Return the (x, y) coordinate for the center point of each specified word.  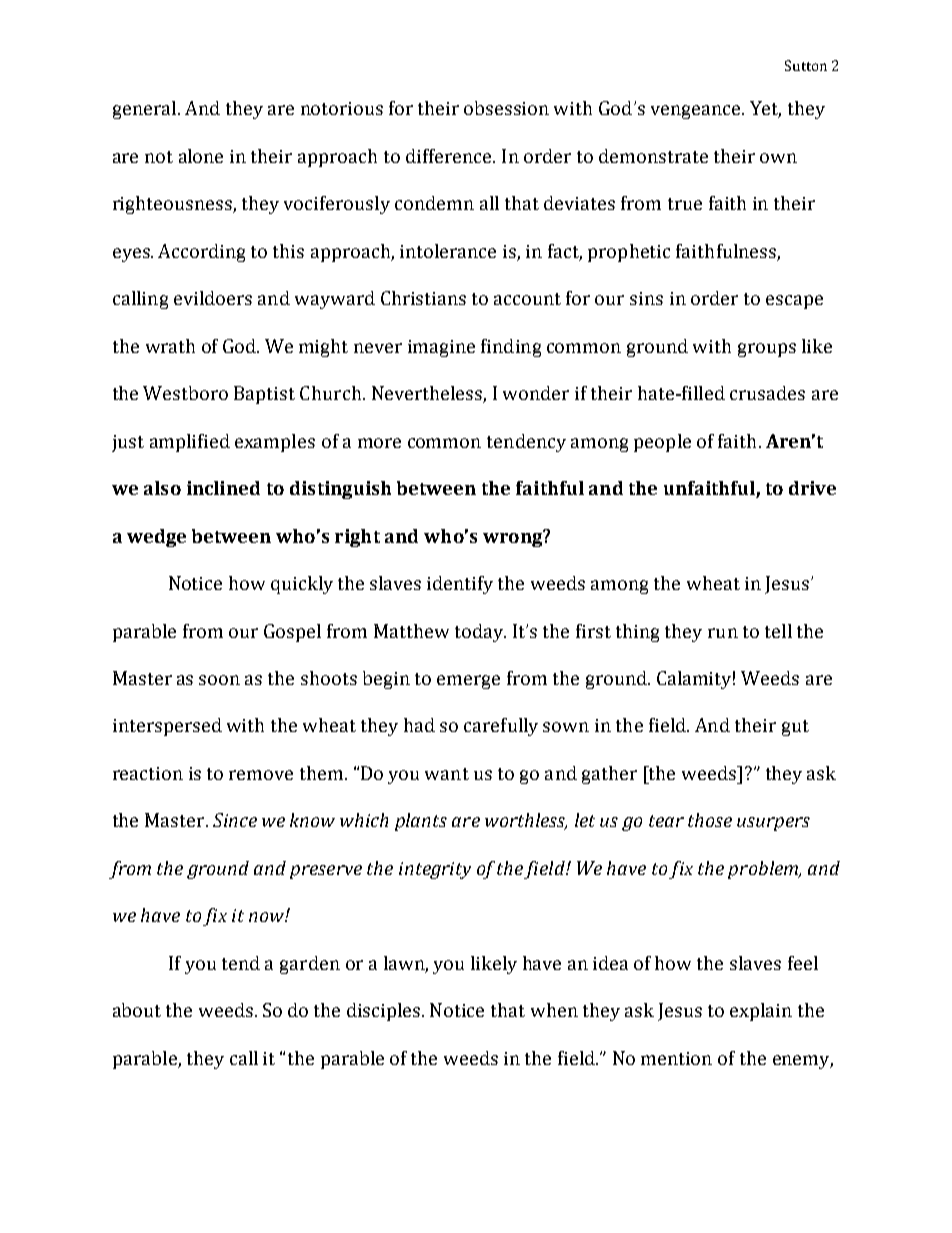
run (723, 633)
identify (460, 585)
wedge (156, 538)
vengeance (697, 112)
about (137, 1010)
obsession (506, 108)
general (144, 110)
